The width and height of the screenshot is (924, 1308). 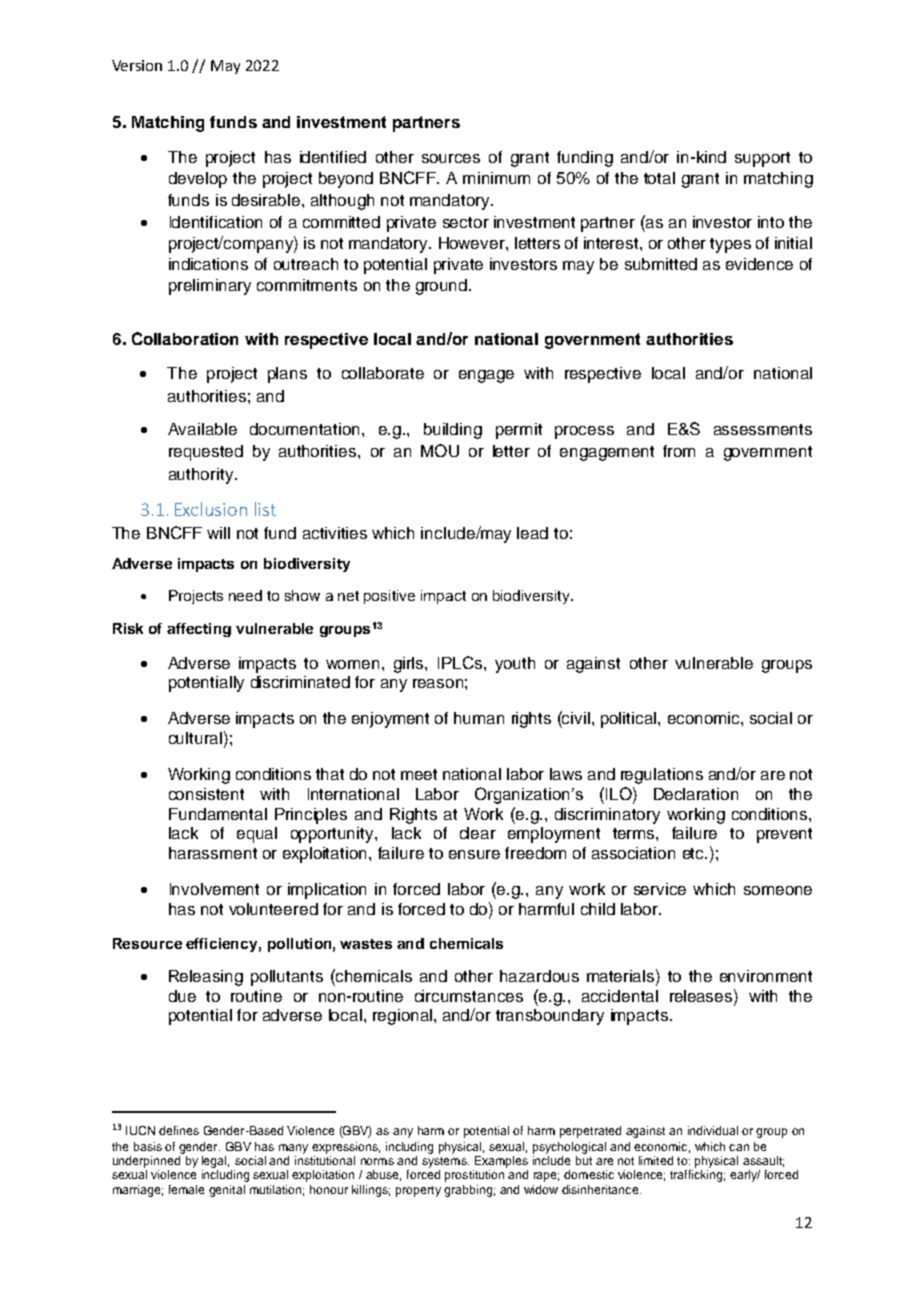 I want to click on can, so click(x=739, y=1147).
